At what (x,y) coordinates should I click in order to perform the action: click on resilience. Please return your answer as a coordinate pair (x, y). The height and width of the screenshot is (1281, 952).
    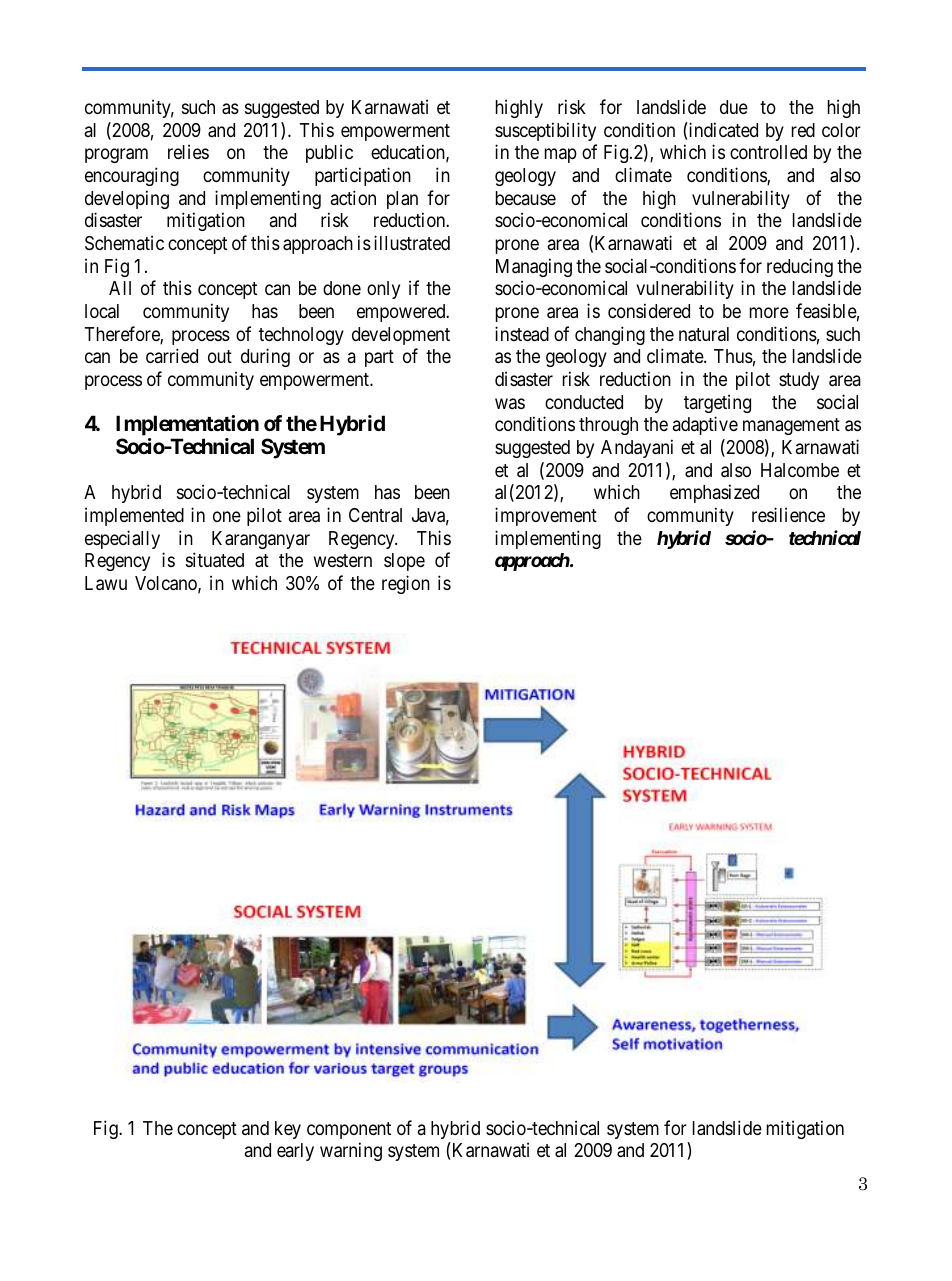
    Looking at the image, I should click on (788, 514).
